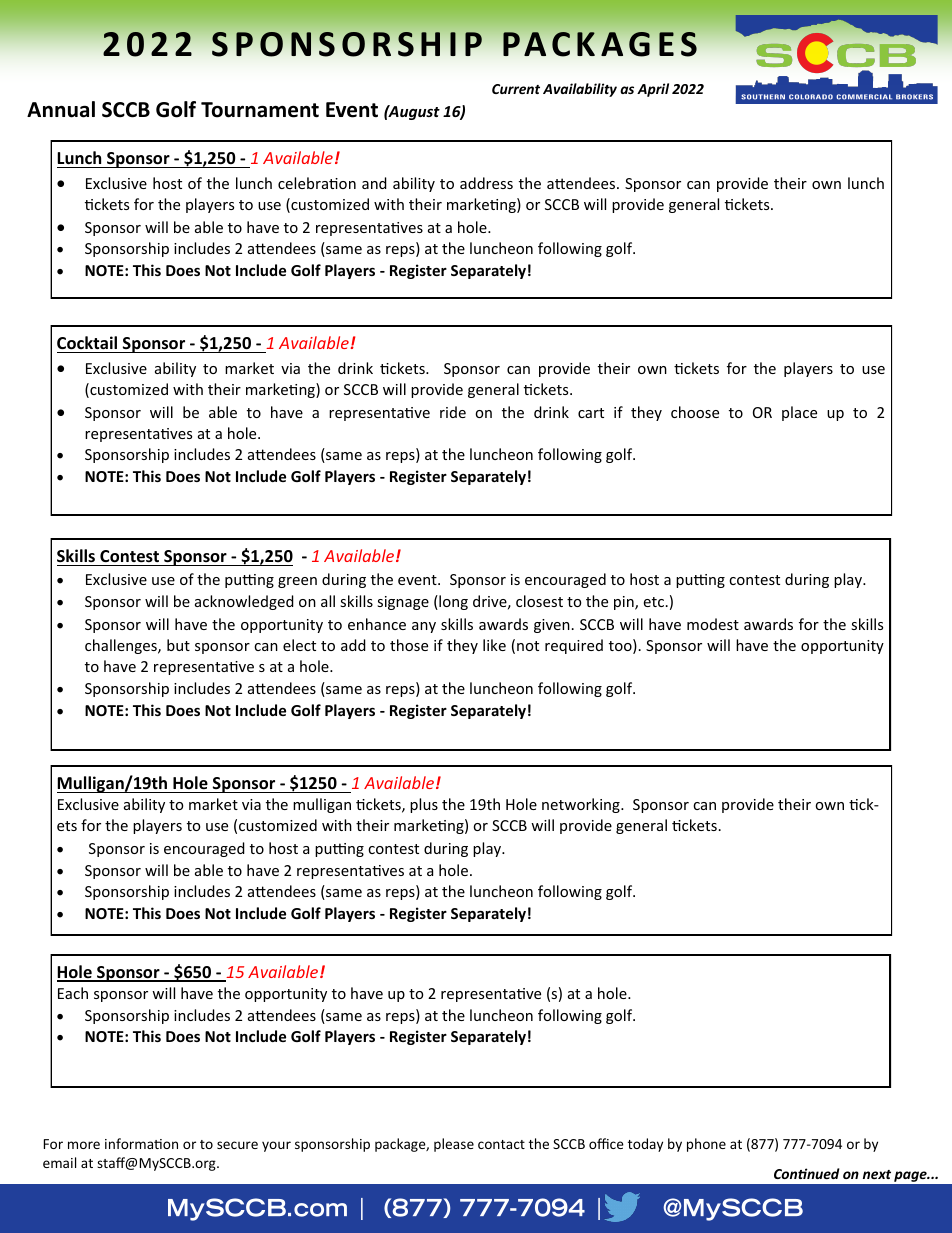 Image resolution: width=952 pixels, height=1233 pixels. Describe the element at coordinates (122, 646) in the page. I see `challenges` at that location.
